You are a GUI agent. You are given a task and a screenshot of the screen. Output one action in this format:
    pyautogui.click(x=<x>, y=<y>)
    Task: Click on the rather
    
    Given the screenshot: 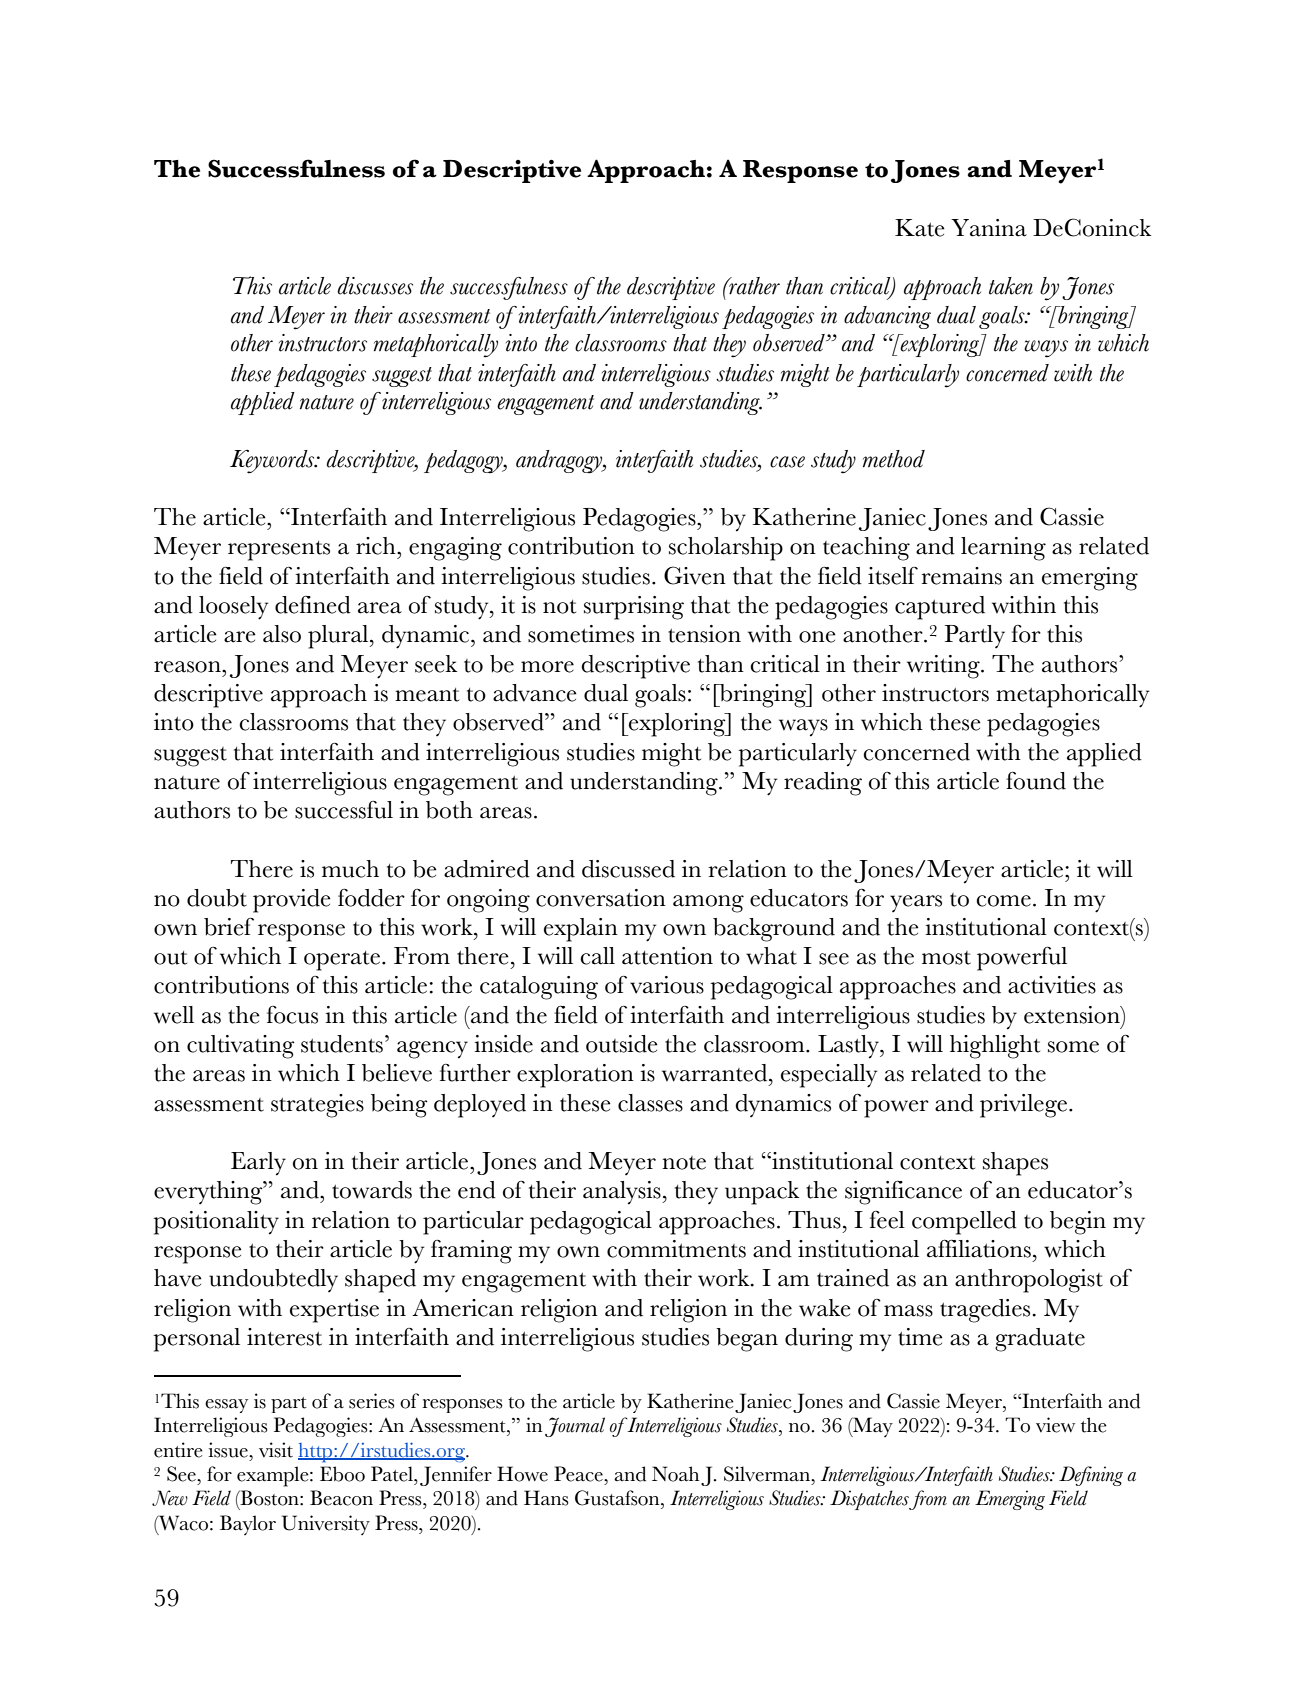 What is the action you would take?
    pyautogui.click(x=753, y=286)
